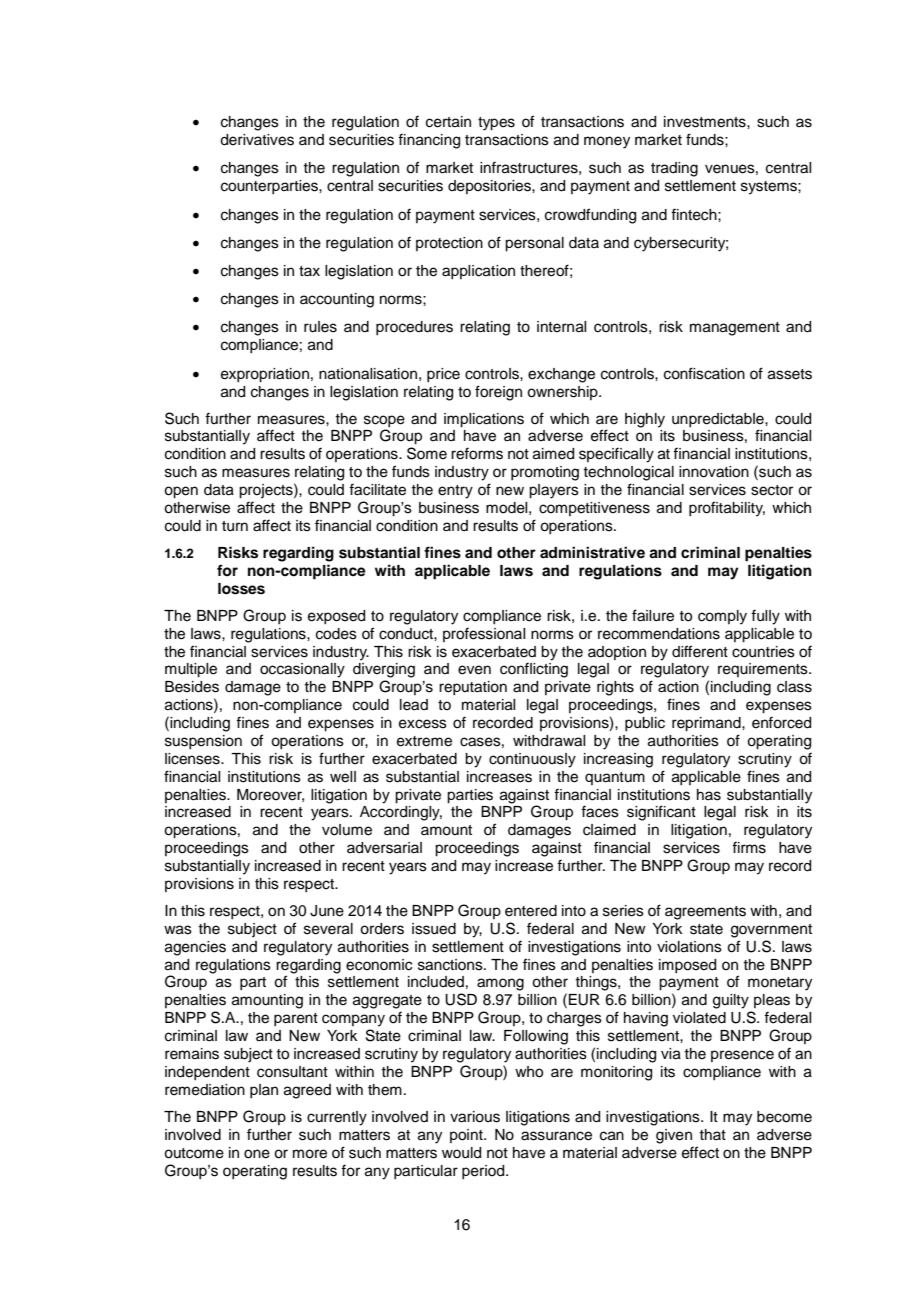 This screenshot has width=924, height=1308. Describe the element at coordinates (264, 1091) in the screenshot. I see `plan` at that location.
